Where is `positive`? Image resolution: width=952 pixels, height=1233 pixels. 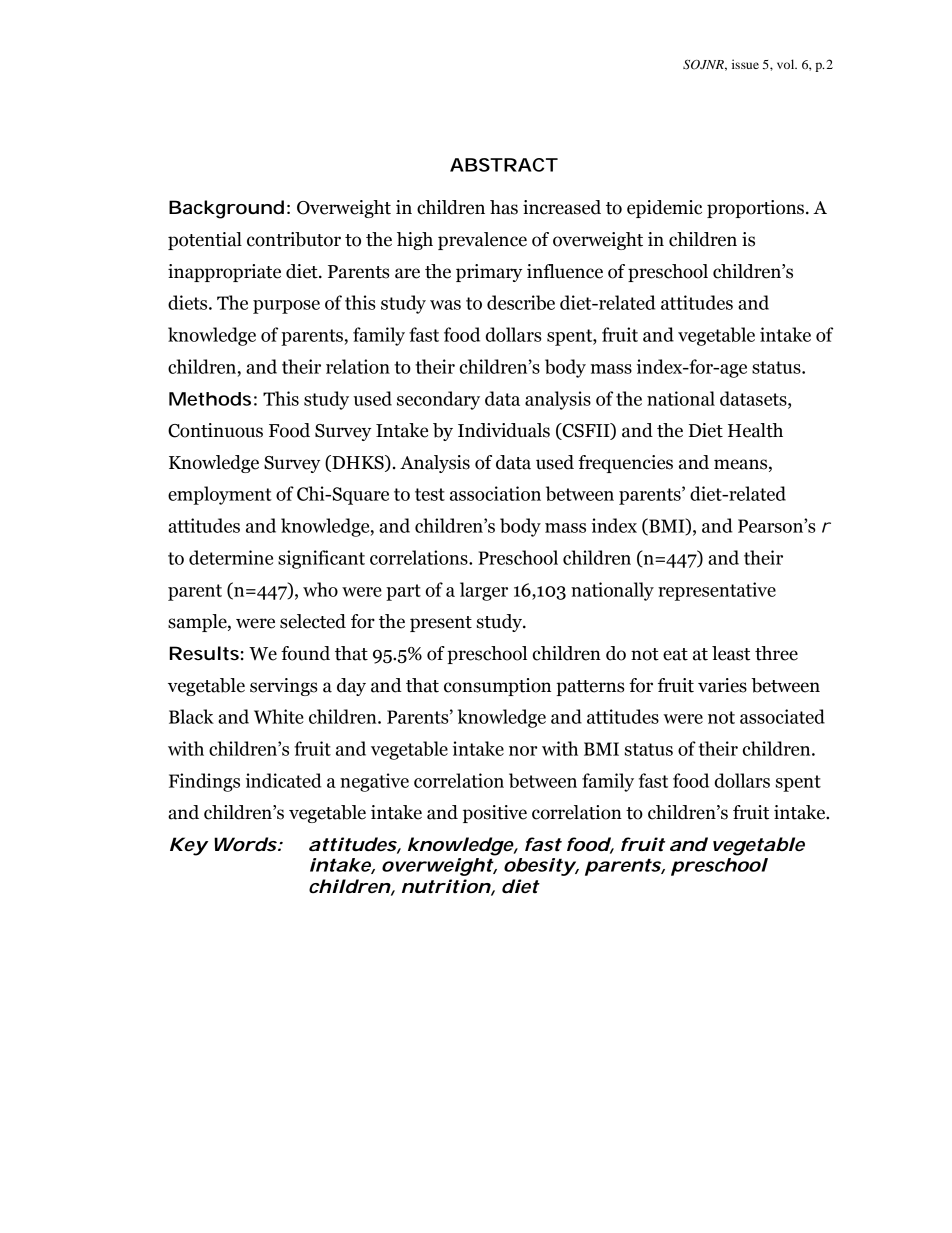 positive is located at coordinates (495, 814).
